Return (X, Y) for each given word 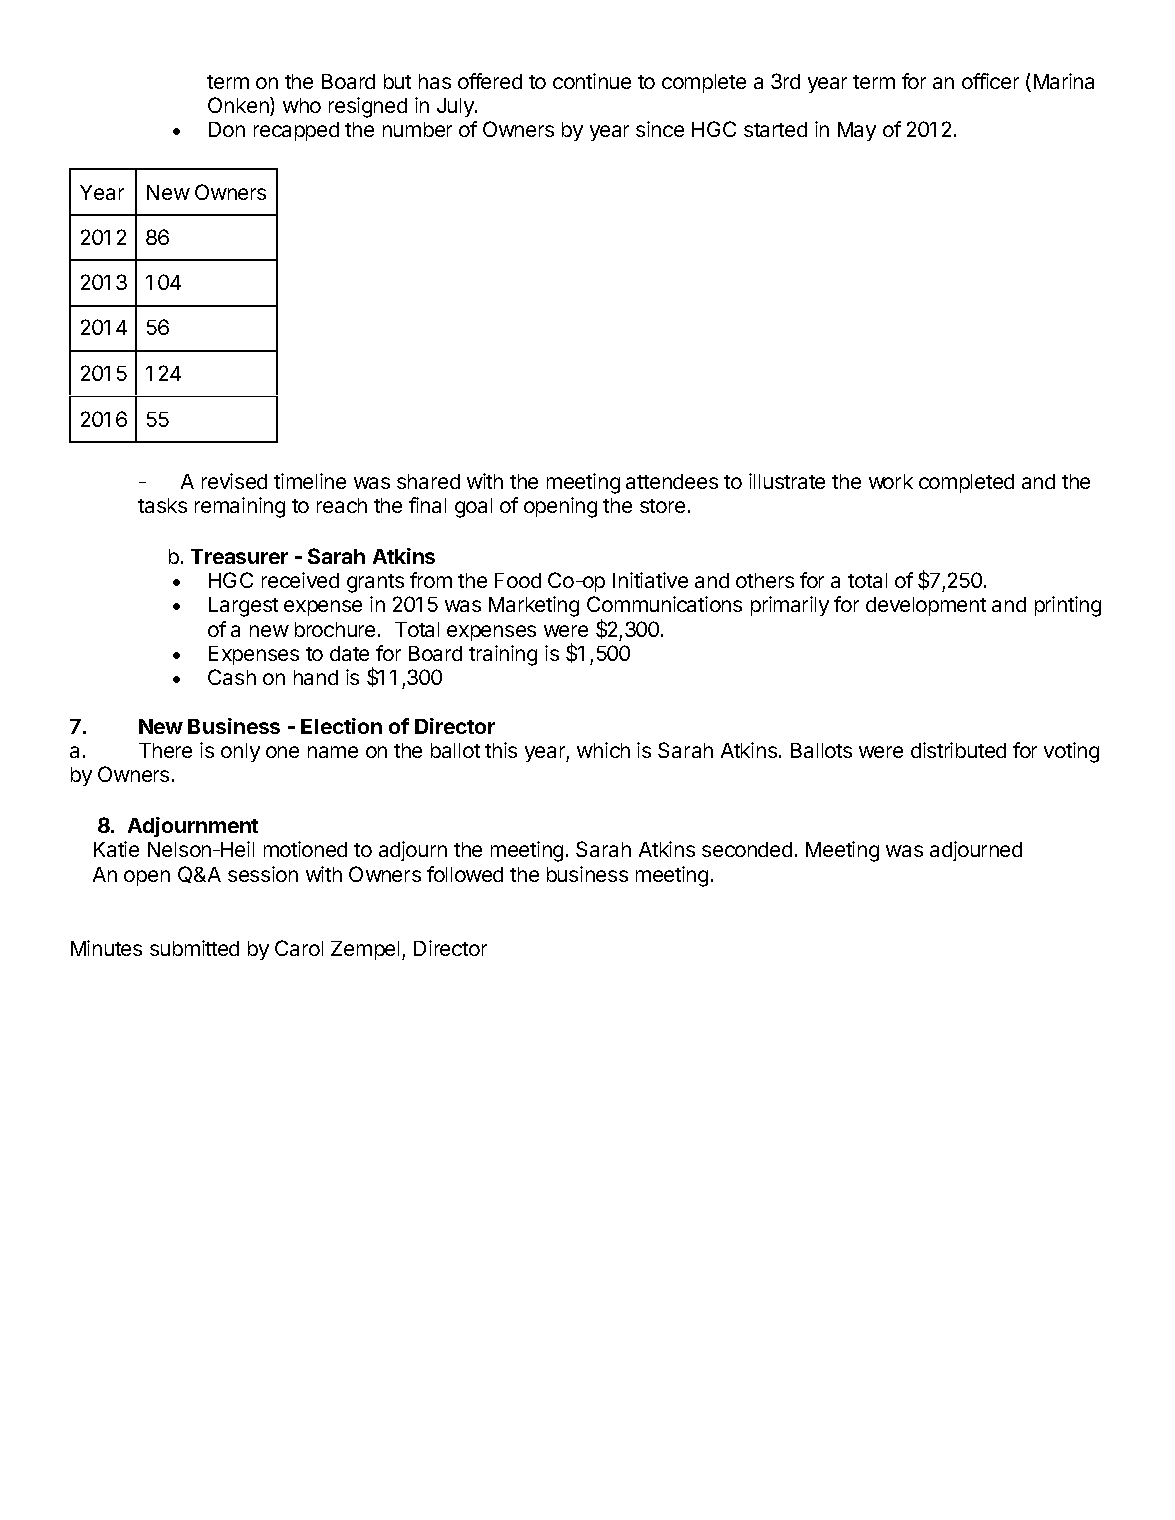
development (926, 606)
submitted (194, 948)
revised (234, 481)
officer (990, 81)
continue (592, 81)
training (503, 655)
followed (465, 874)
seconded (747, 849)
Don (227, 129)
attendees (672, 481)
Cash (232, 677)
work (891, 481)
